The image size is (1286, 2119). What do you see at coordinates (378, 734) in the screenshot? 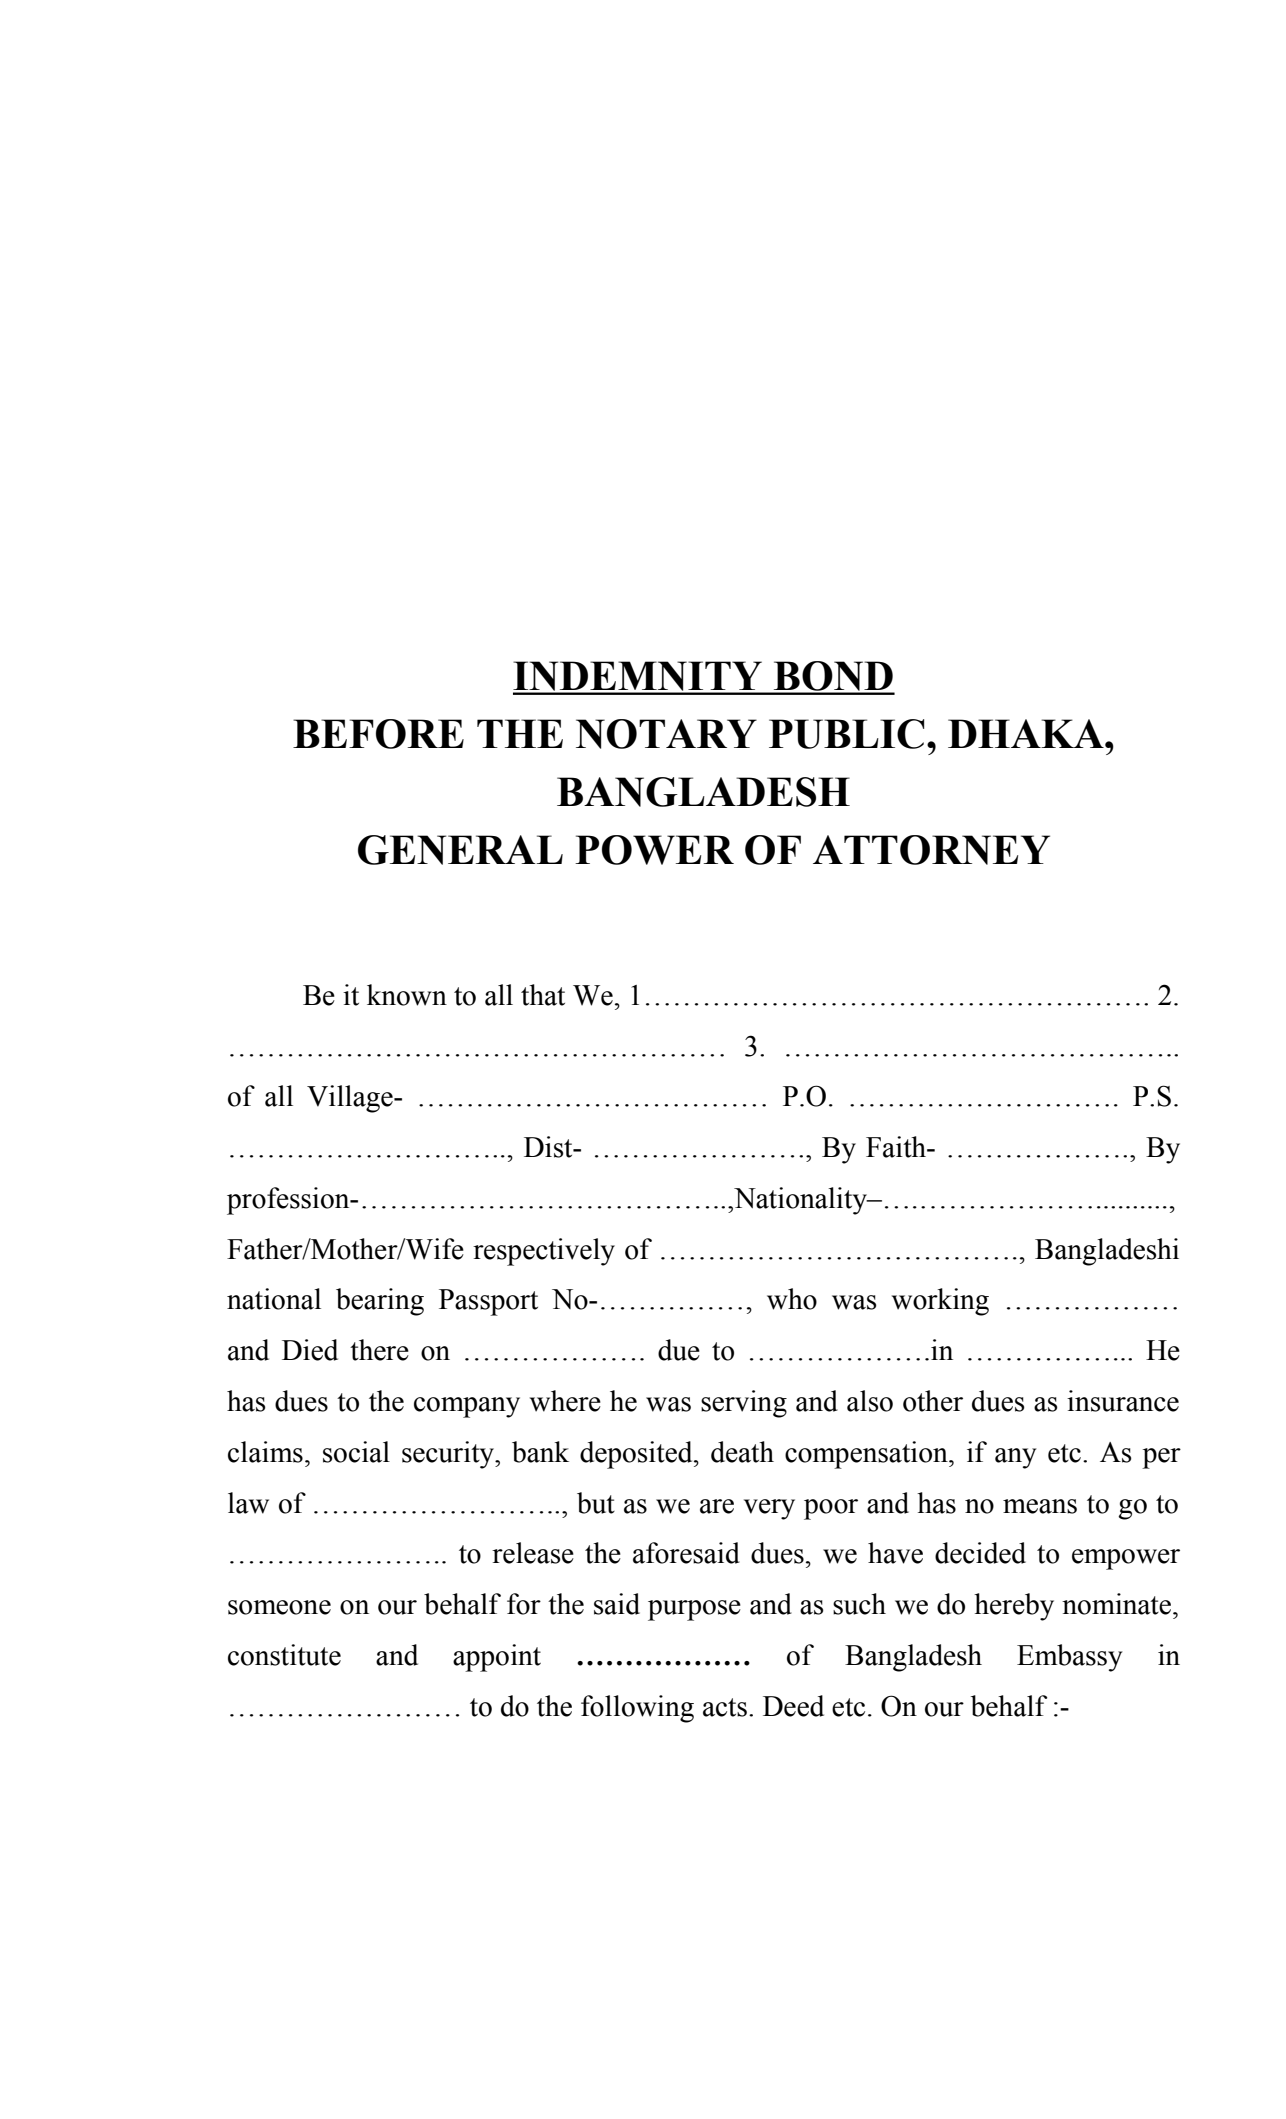
I see `BEFORE` at bounding box center [378, 734].
